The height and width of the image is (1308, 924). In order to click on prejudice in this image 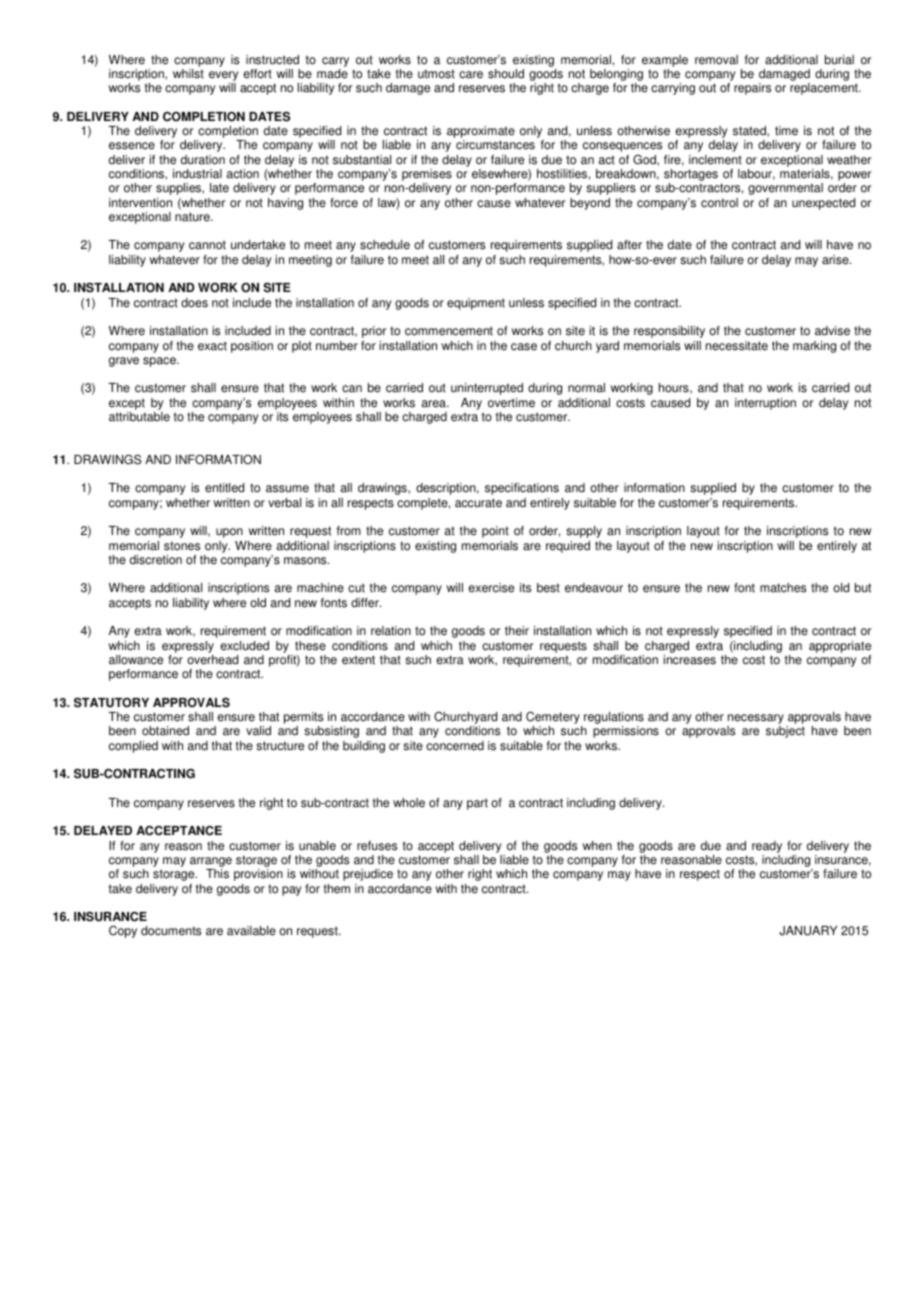, I will do `click(368, 875)`.
